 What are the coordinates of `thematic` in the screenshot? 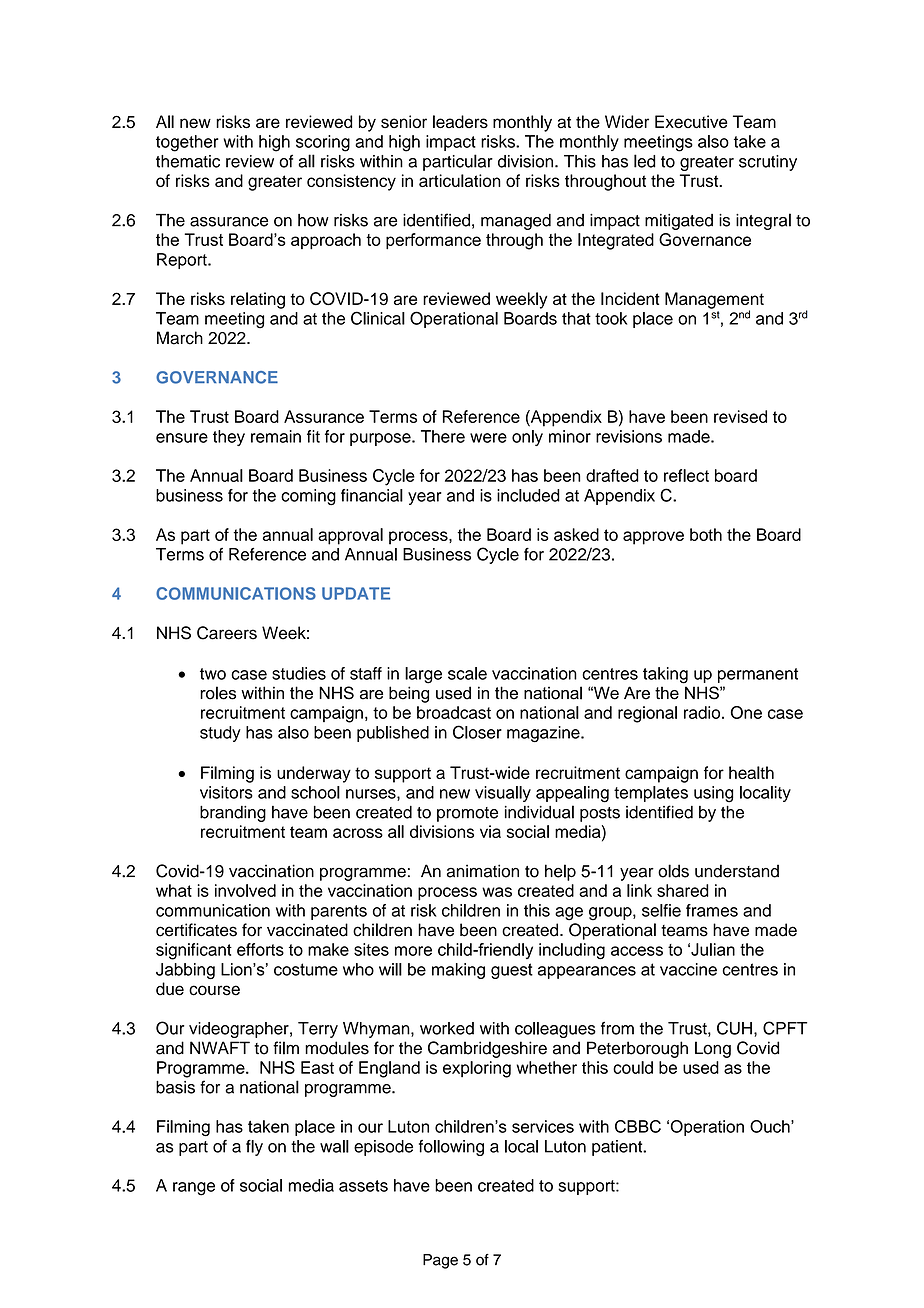 It's located at (188, 161).
